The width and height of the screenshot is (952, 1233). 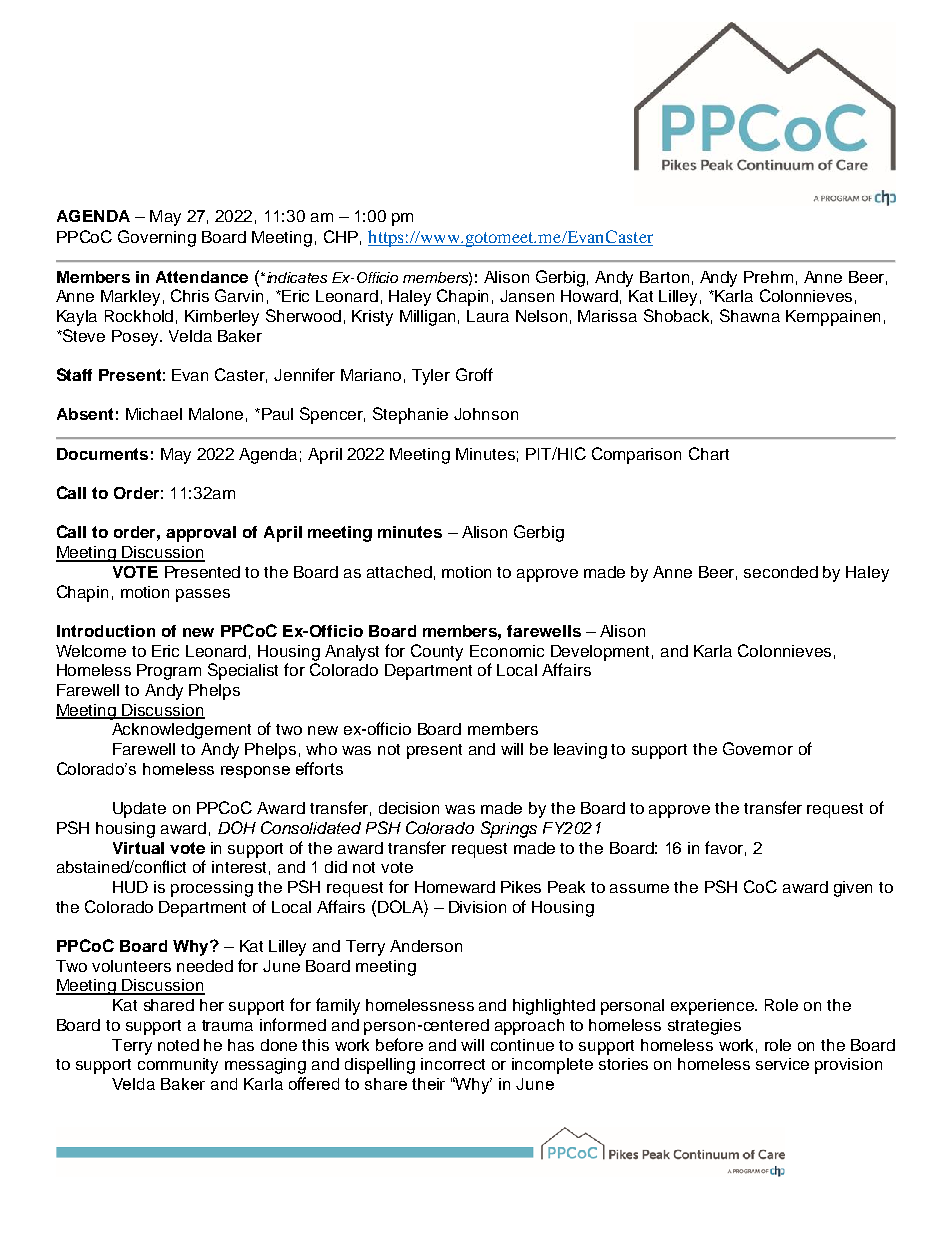 I want to click on Governor, so click(x=758, y=748).
